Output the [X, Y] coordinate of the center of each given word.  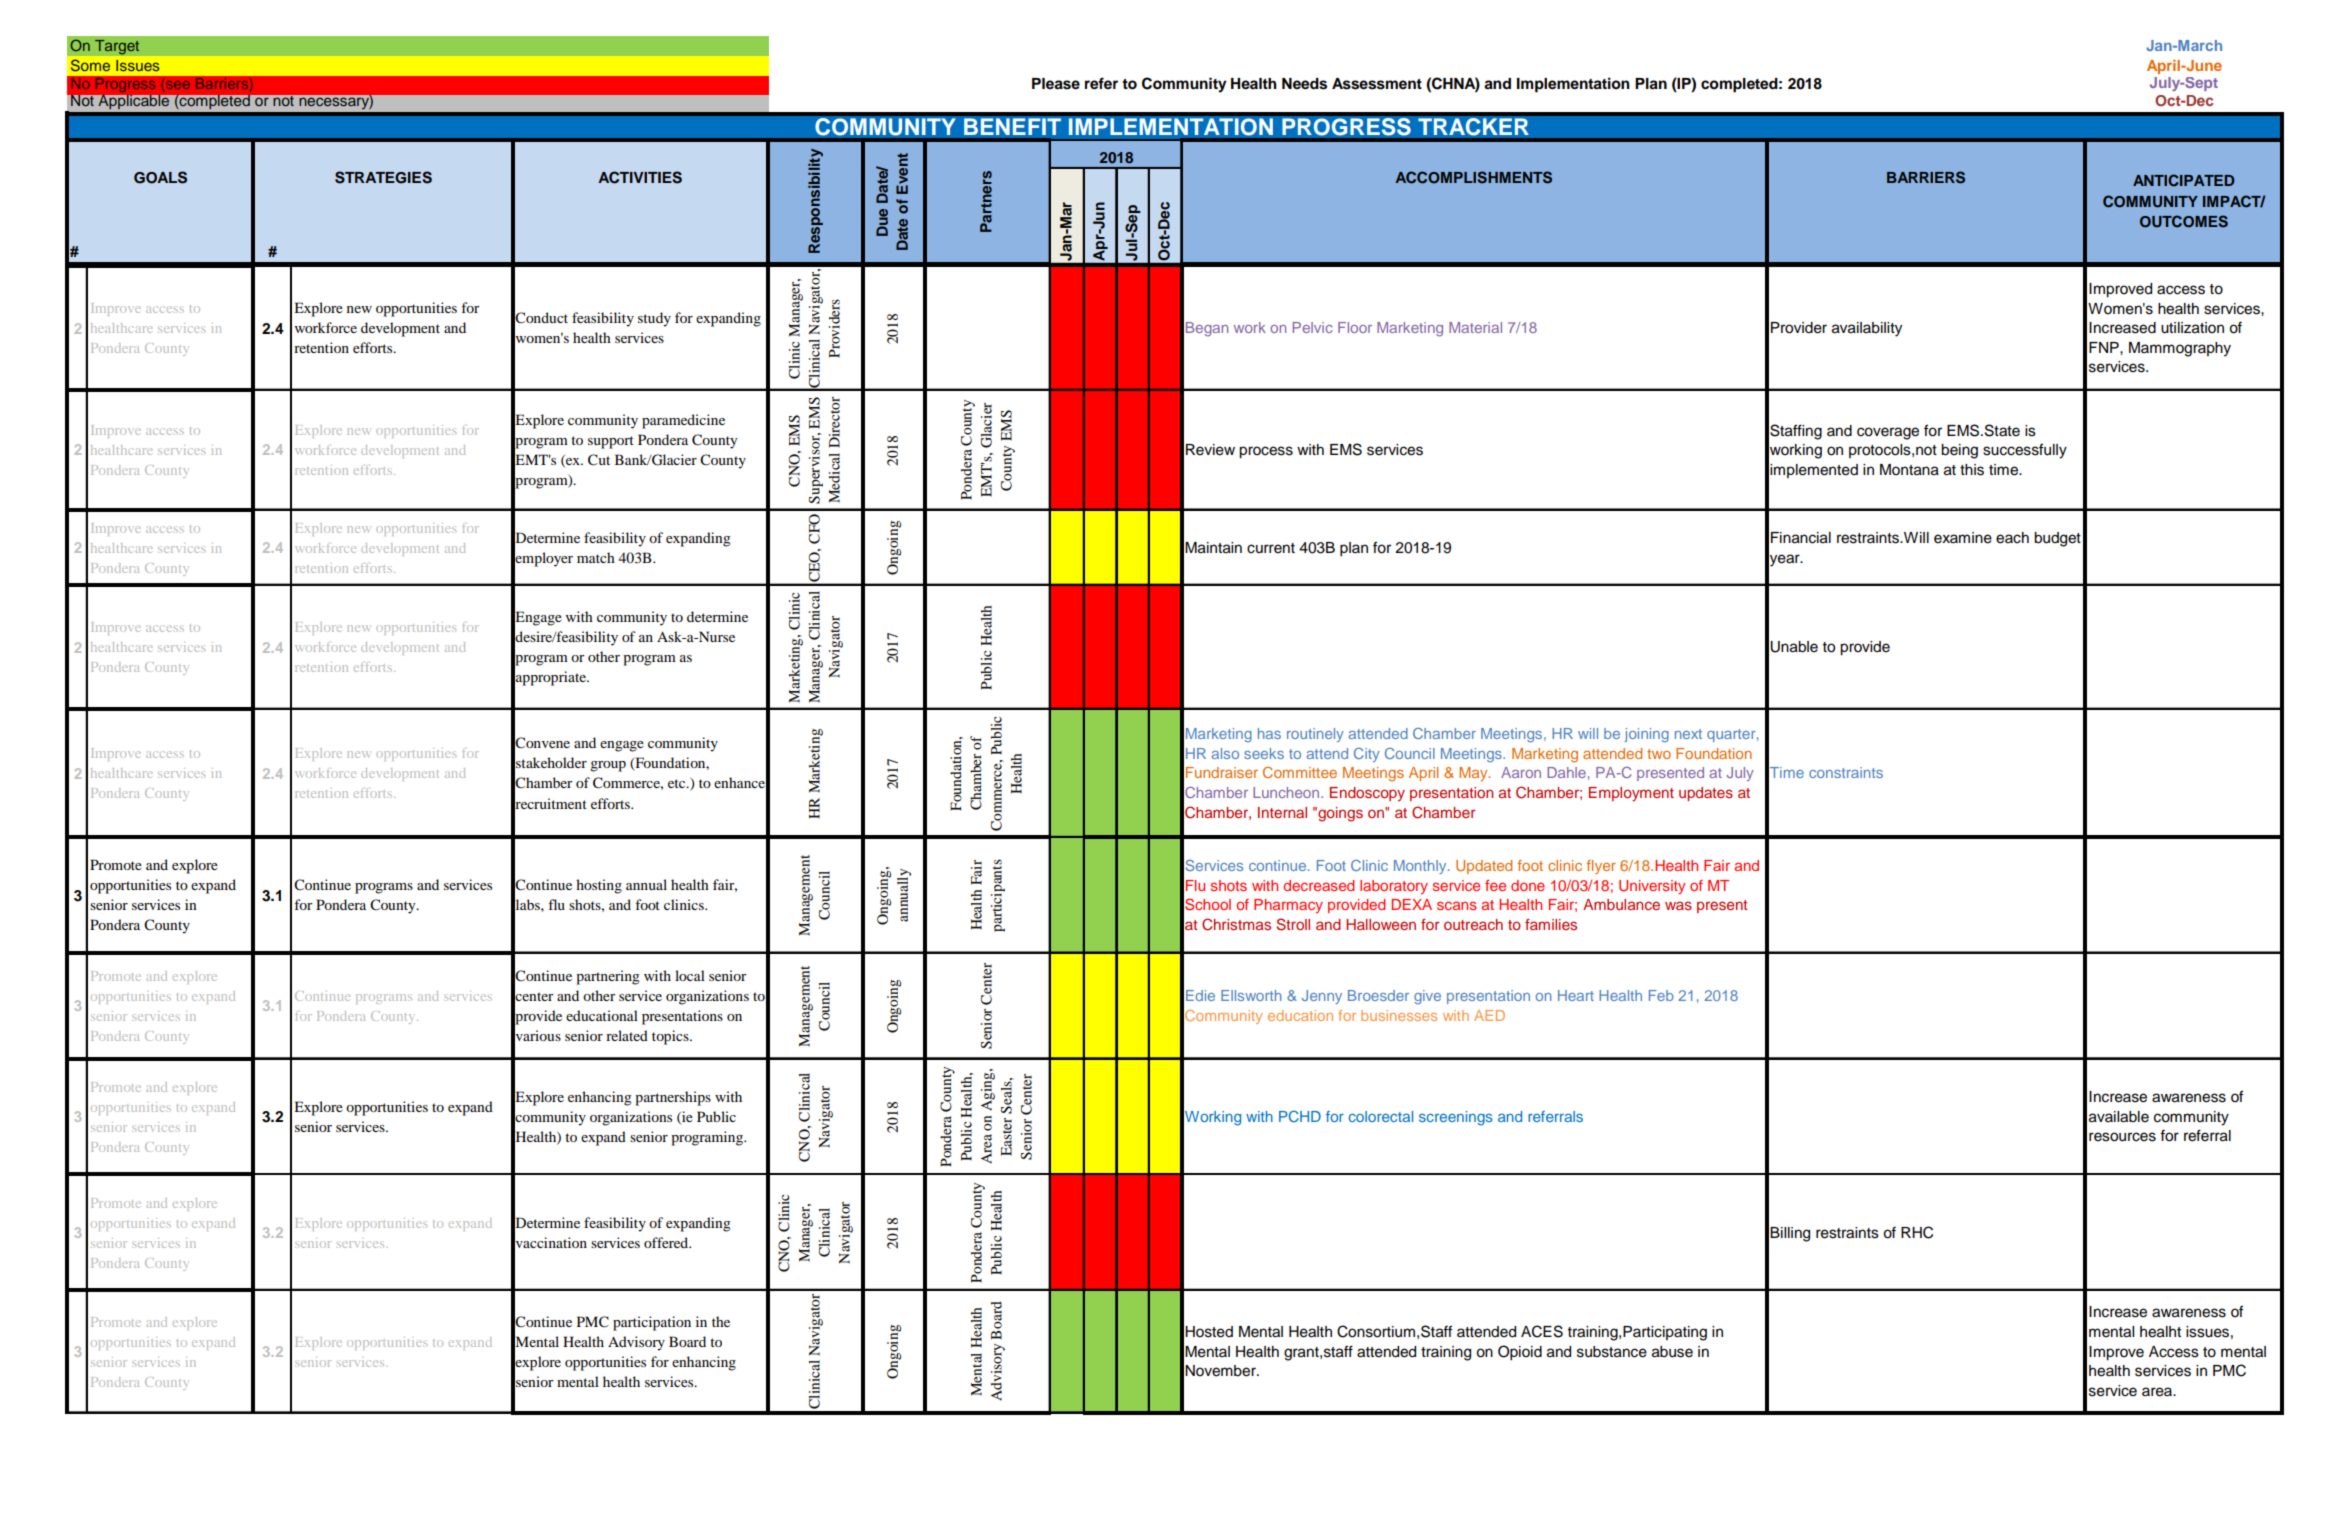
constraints [1846, 772]
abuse [1672, 1352]
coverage [1888, 433]
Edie [1200, 995]
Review [1210, 450]
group [608, 766]
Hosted [1209, 1332]
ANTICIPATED [2183, 180]
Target [117, 47]
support [611, 442]
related [627, 1035]
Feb [1661, 995]
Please [1056, 84]
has [1269, 733]
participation [652, 1323]
